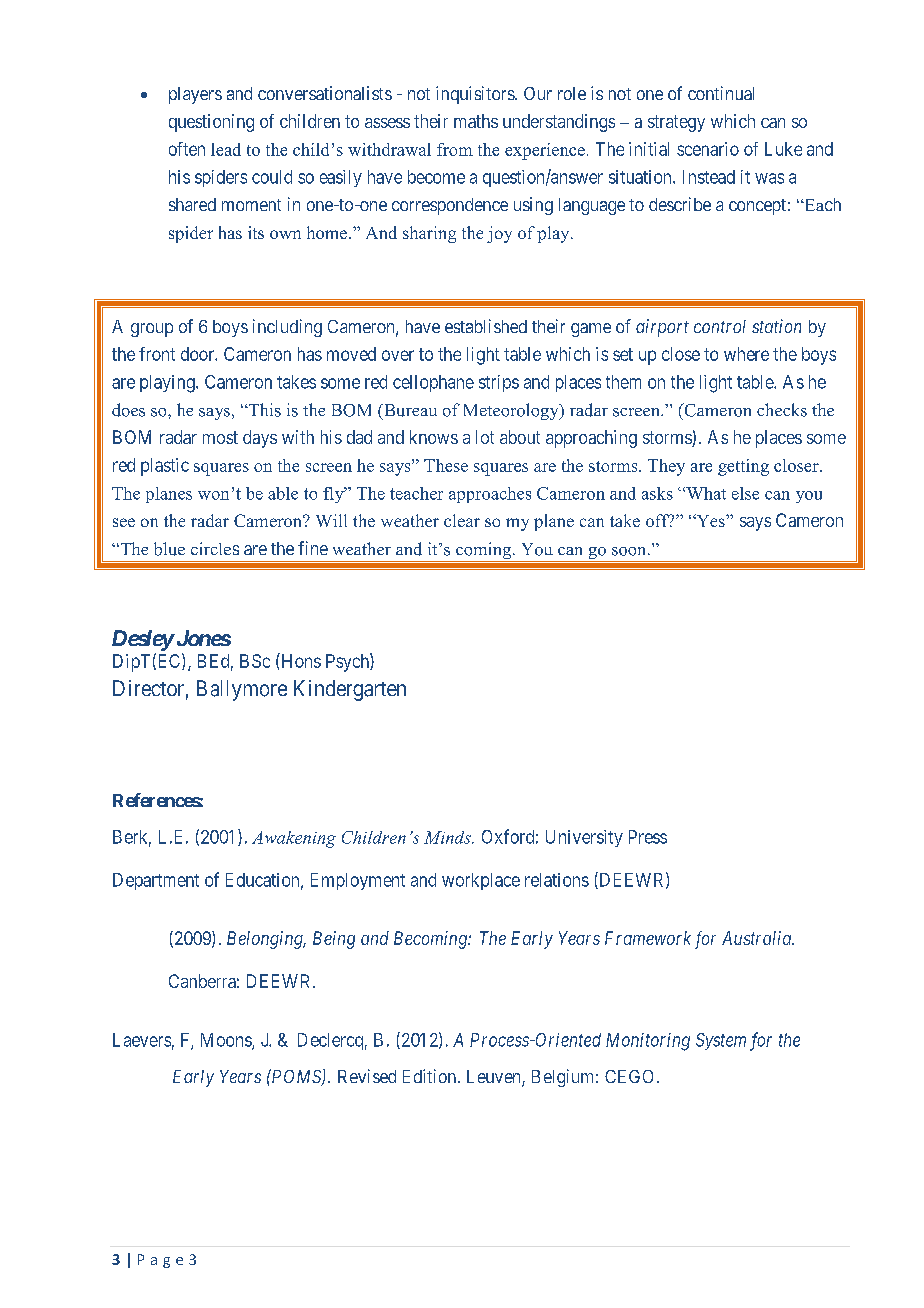 The image size is (924, 1308). What do you see at coordinates (431, 1076) in the screenshot?
I see `Edition` at bounding box center [431, 1076].
